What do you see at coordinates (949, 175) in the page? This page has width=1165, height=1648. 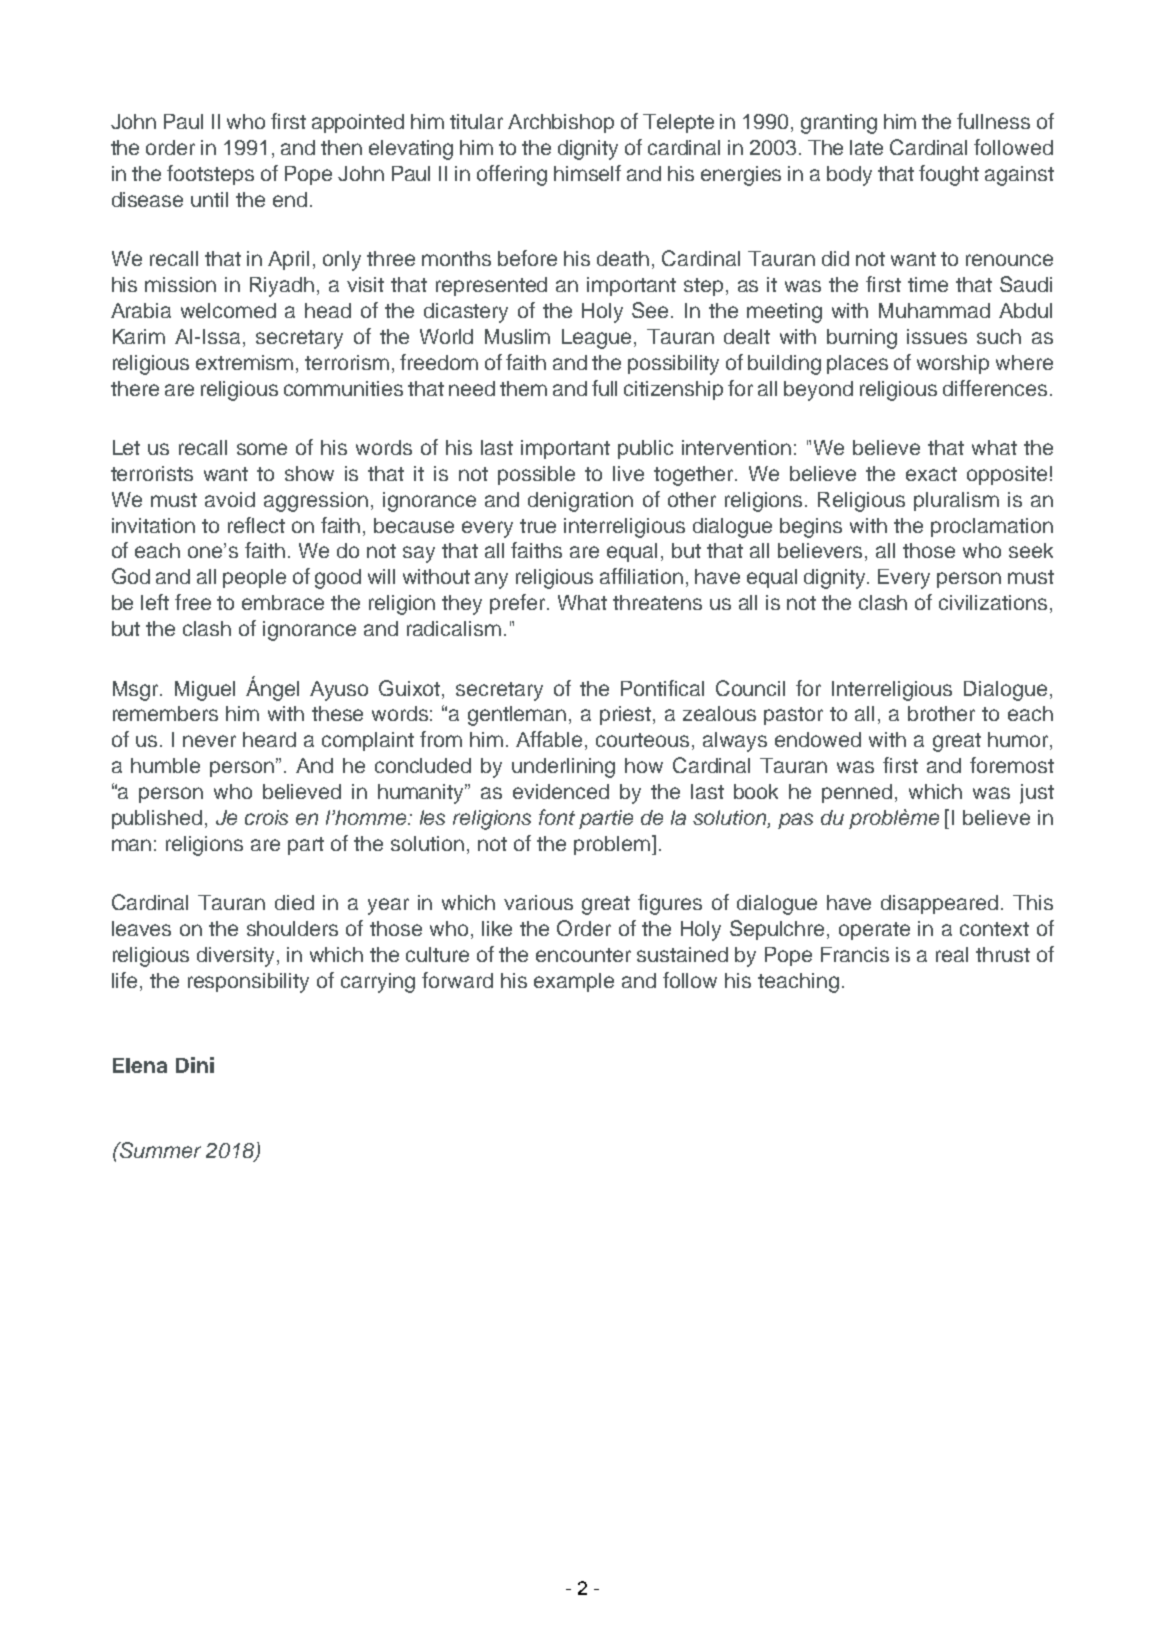 I see `fought` at bounding box center [949, 175].
